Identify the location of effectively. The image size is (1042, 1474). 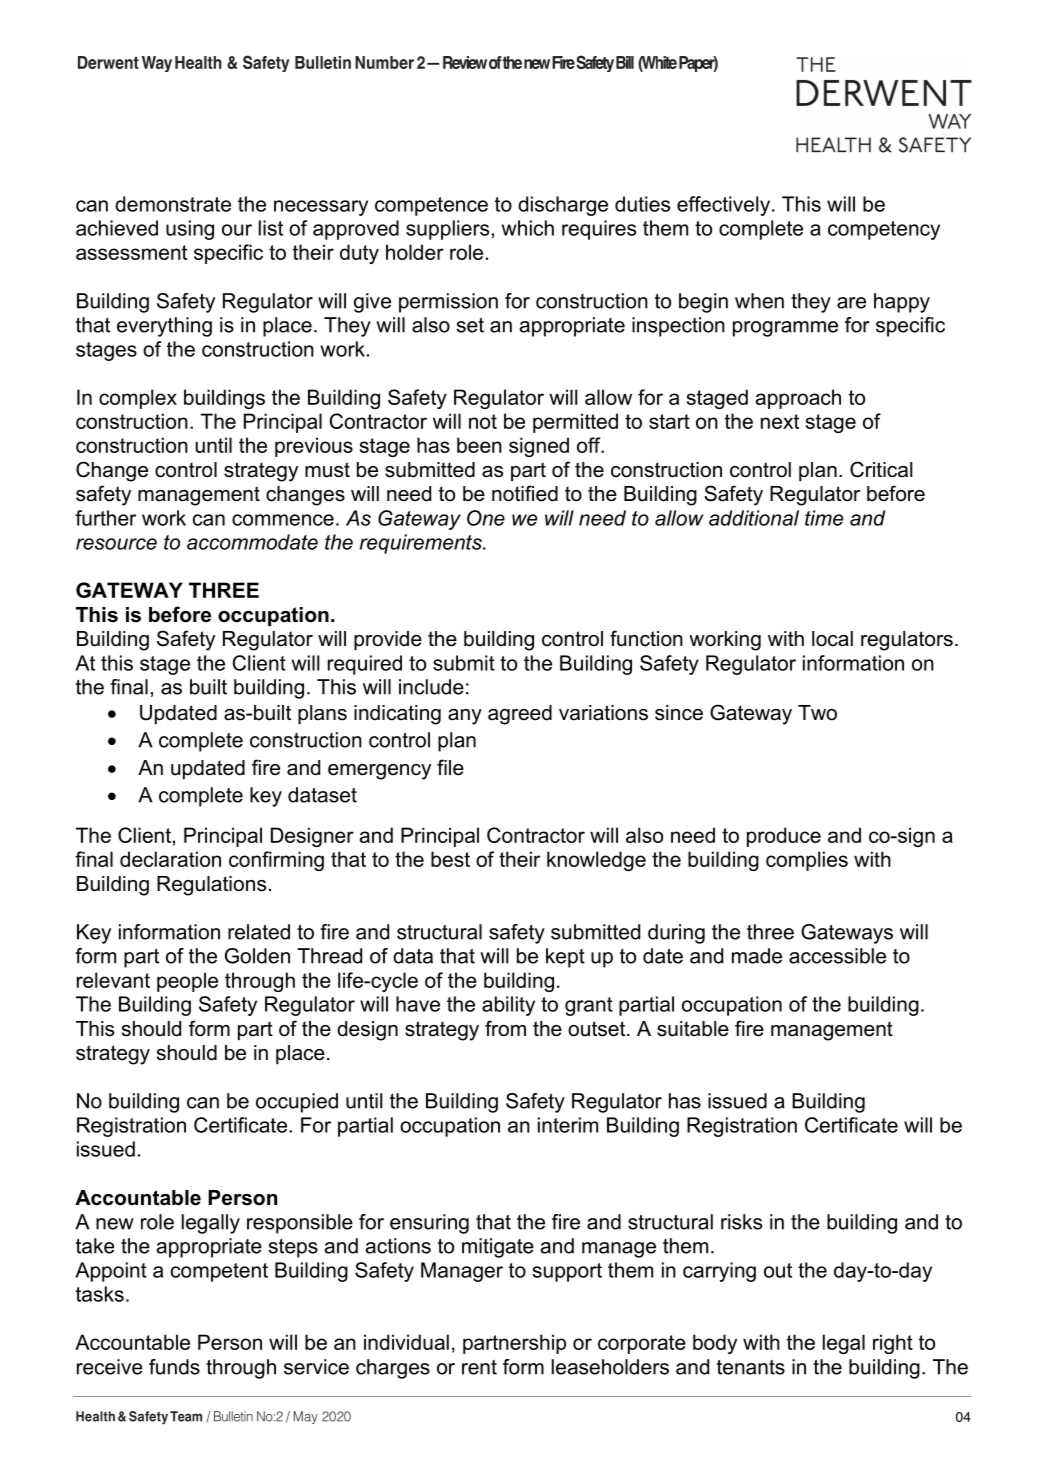
(723, 206).
